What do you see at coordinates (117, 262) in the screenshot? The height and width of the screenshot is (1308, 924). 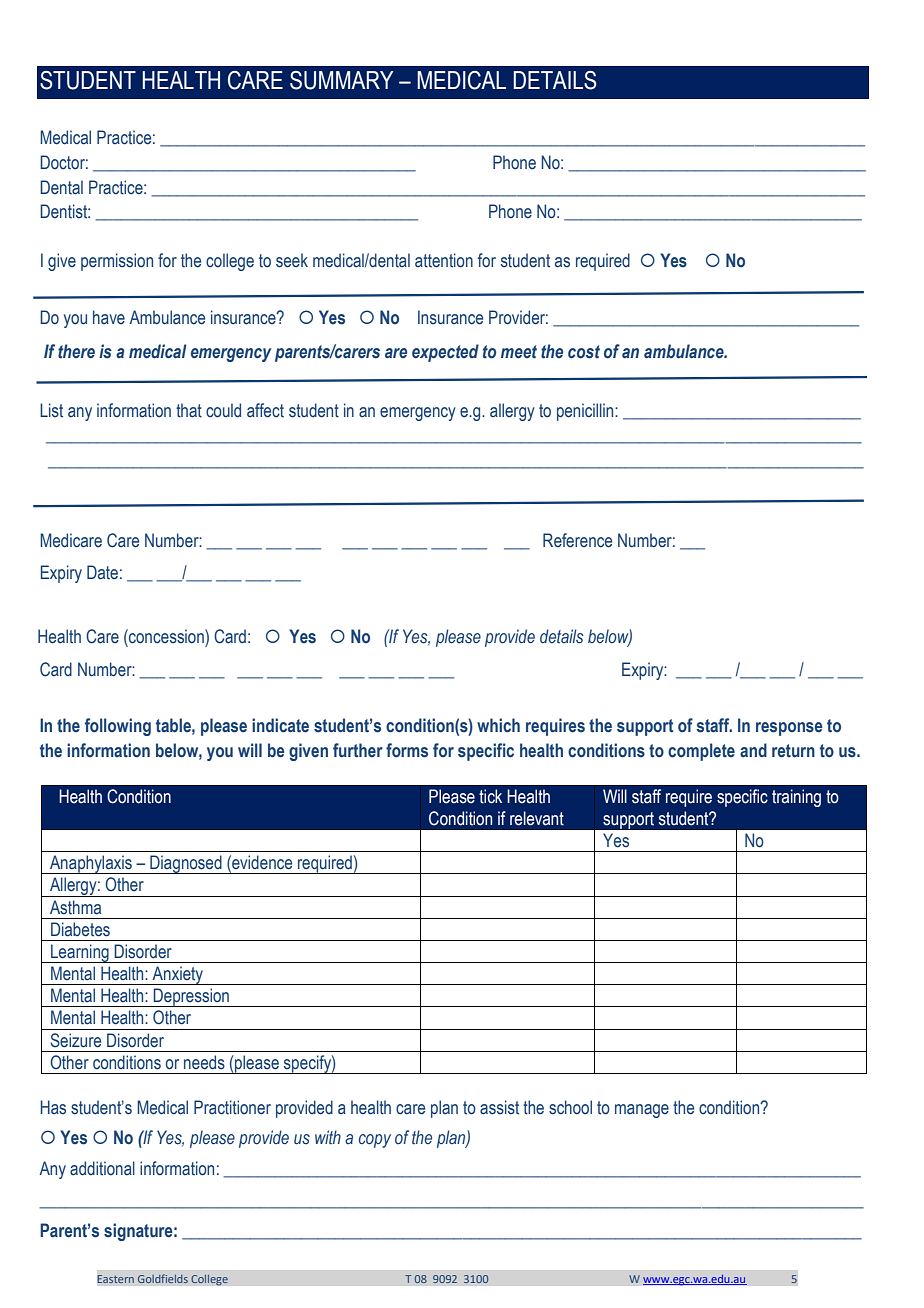 I see `permission` at bounding box center [117, 262].
